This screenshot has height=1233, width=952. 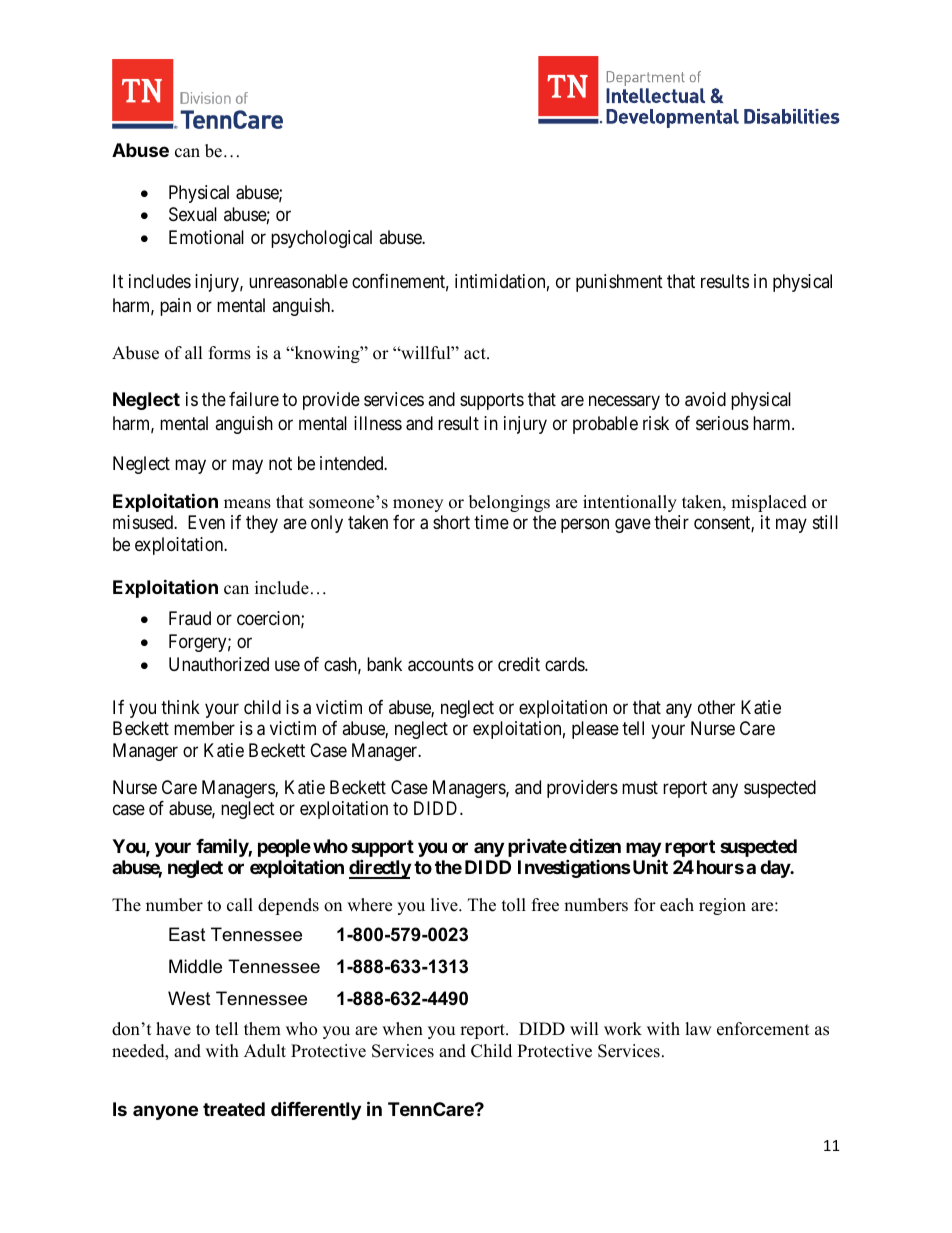 I want to click on treated, so click(x=234, y=1109).
